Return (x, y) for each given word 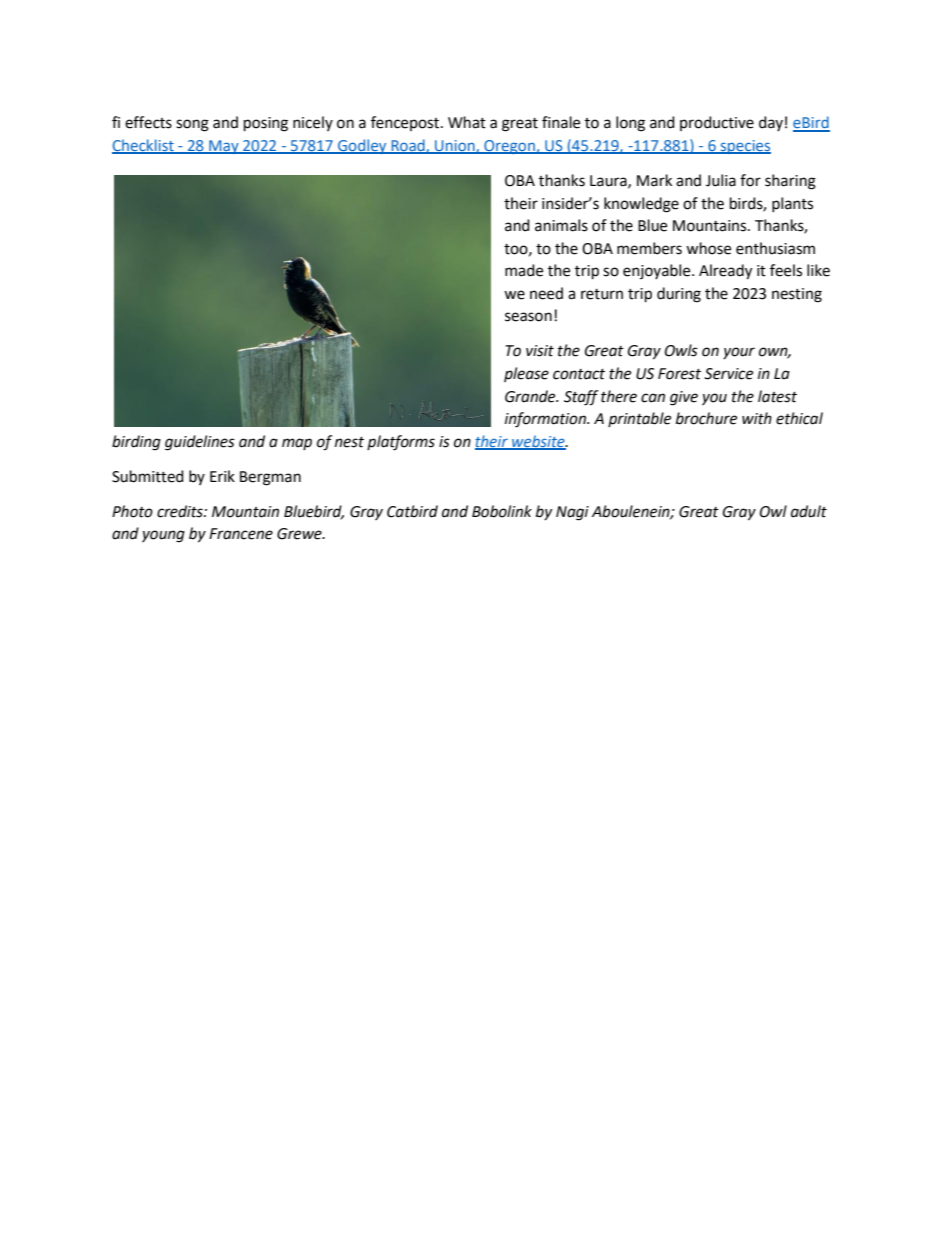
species (744, 147)
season (528, 317)
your (739, 353)
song (192, 125)
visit (540, 351)
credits (181, 511)
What (467, 122)
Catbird (412, 511)
